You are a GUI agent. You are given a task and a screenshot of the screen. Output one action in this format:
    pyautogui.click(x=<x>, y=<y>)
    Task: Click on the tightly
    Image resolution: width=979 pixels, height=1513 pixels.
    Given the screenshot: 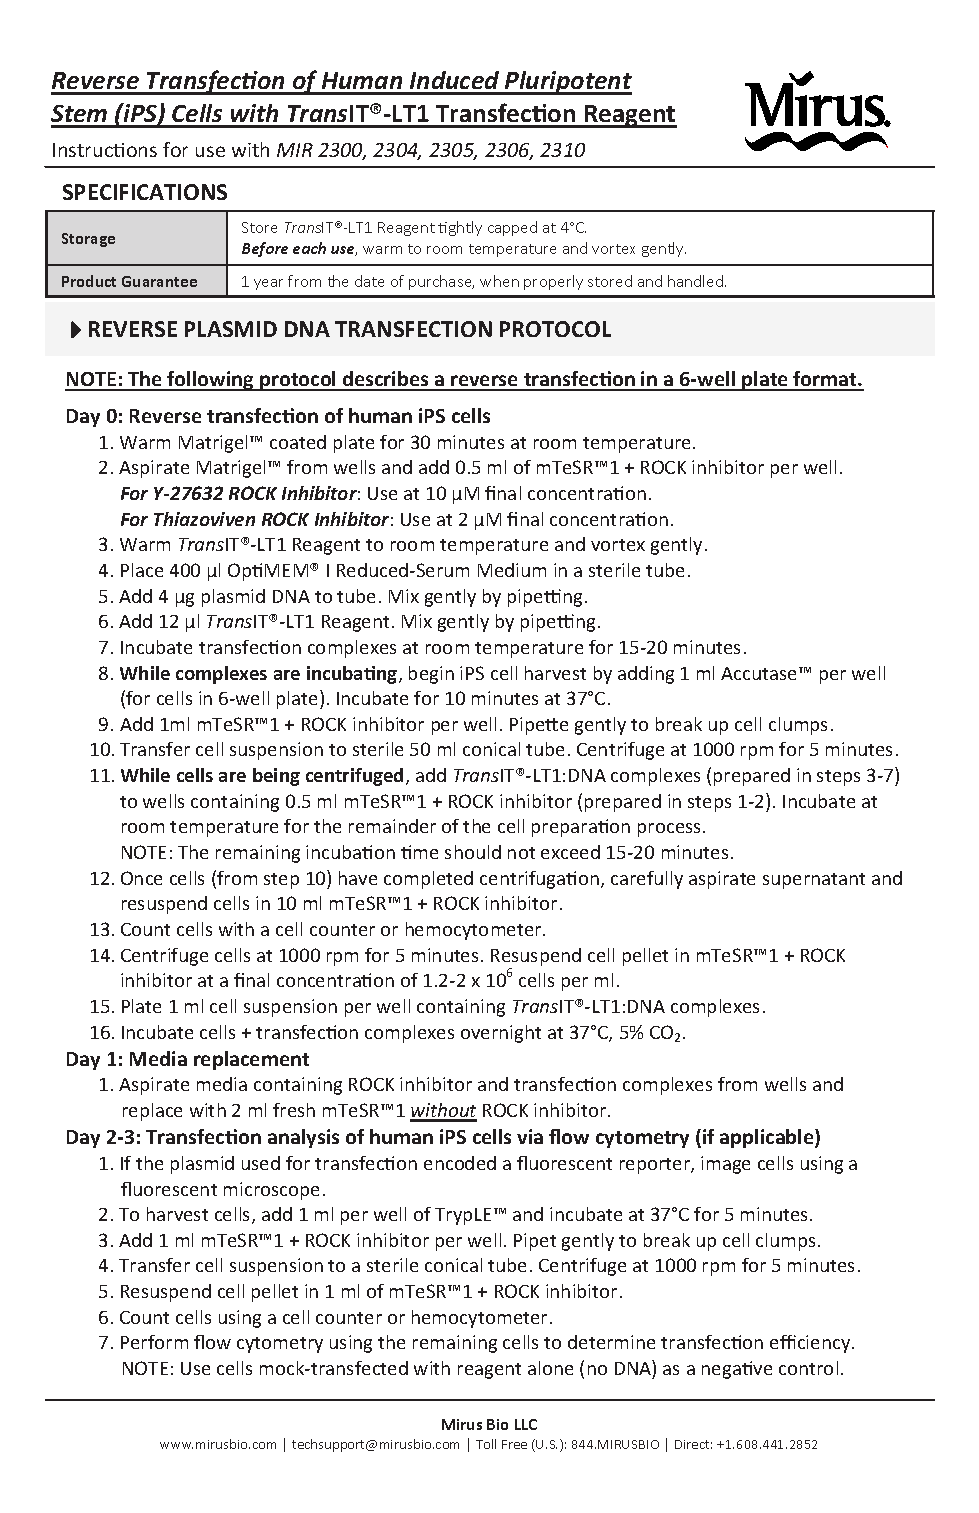 What is the action you would take?
    pyautogui.click(x=460, y=228)
